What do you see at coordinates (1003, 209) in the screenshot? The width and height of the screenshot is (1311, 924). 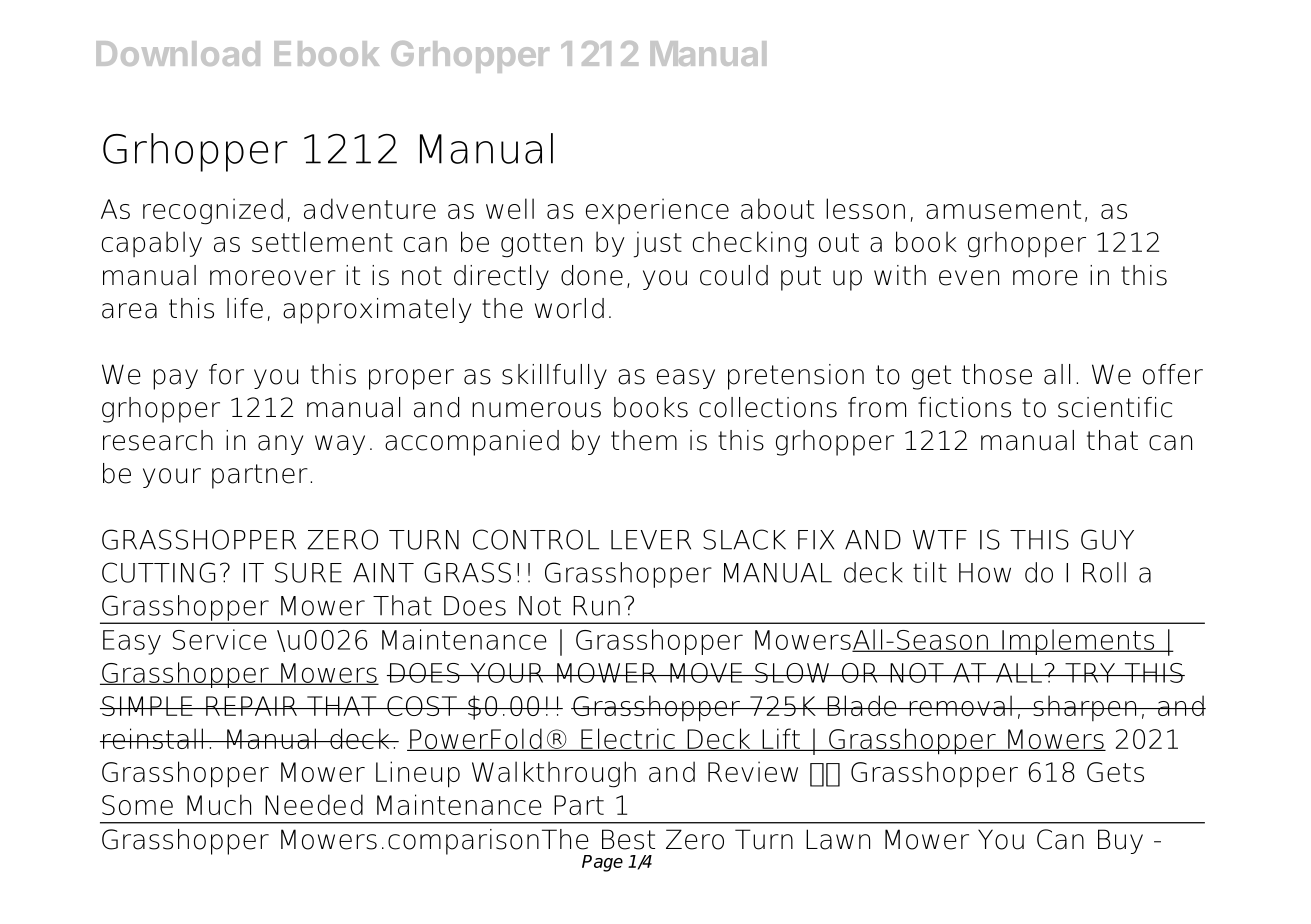 I see `amusement` at bounding box center [1003, 209].
